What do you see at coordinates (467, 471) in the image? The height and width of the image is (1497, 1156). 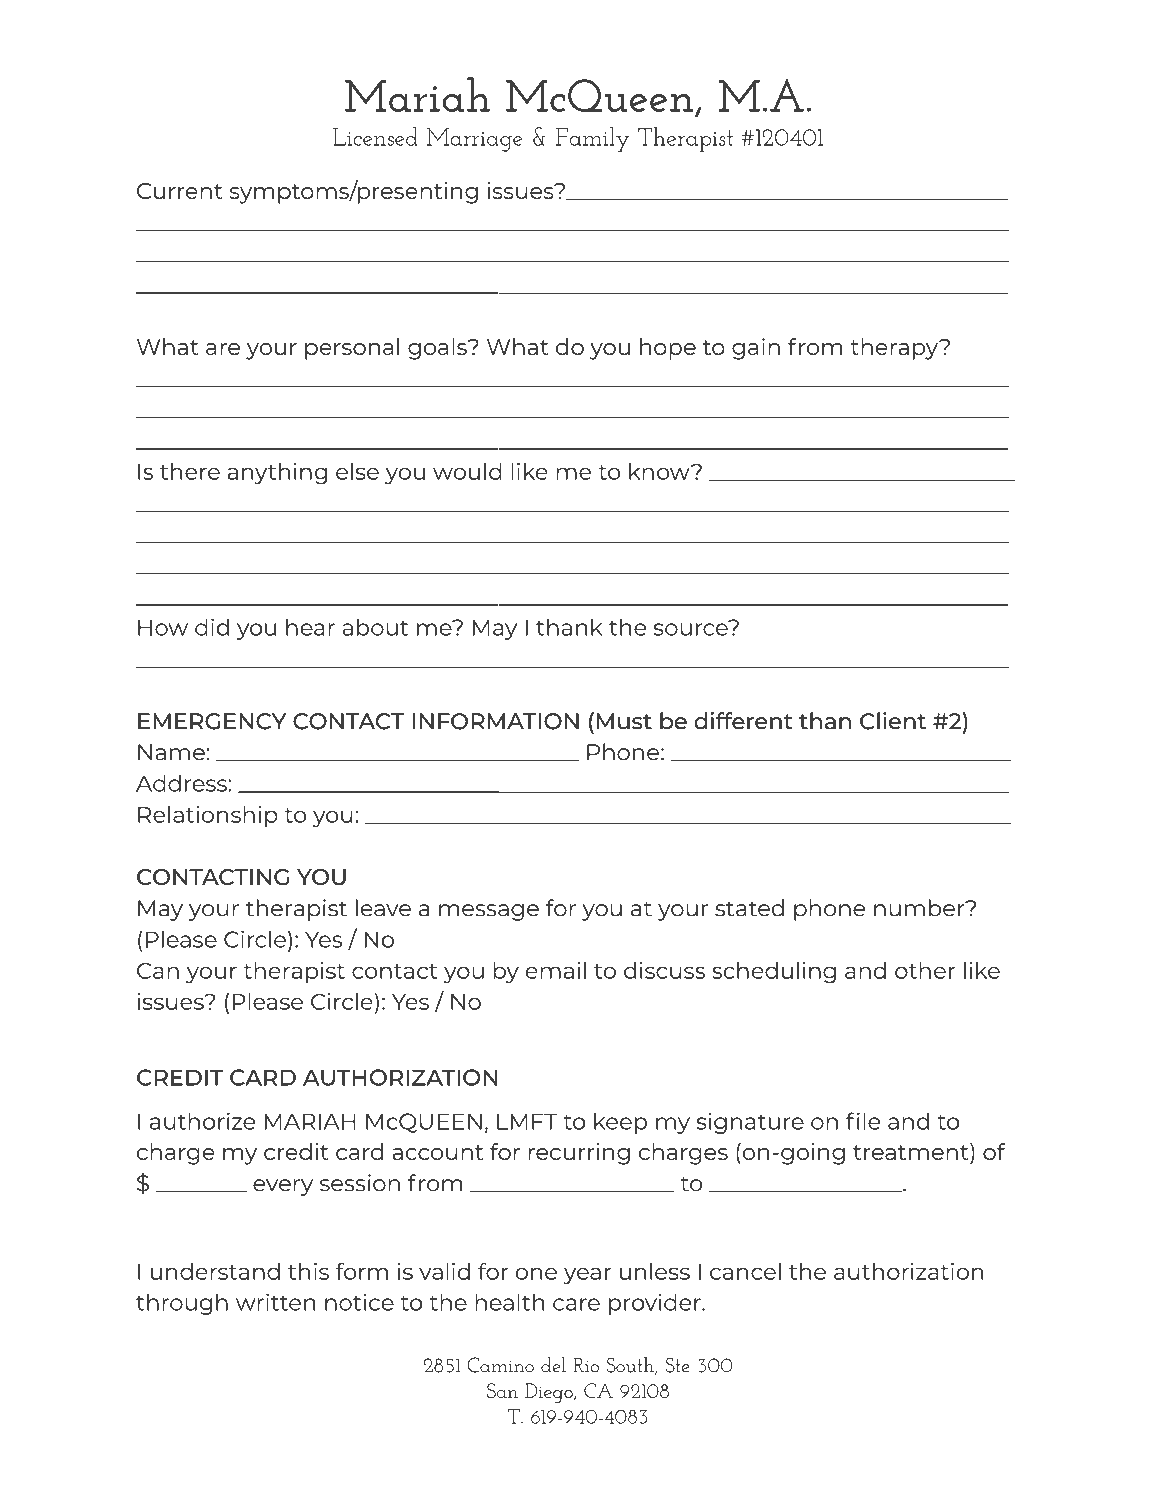 I see `would` at bounding box center [467, 471].
